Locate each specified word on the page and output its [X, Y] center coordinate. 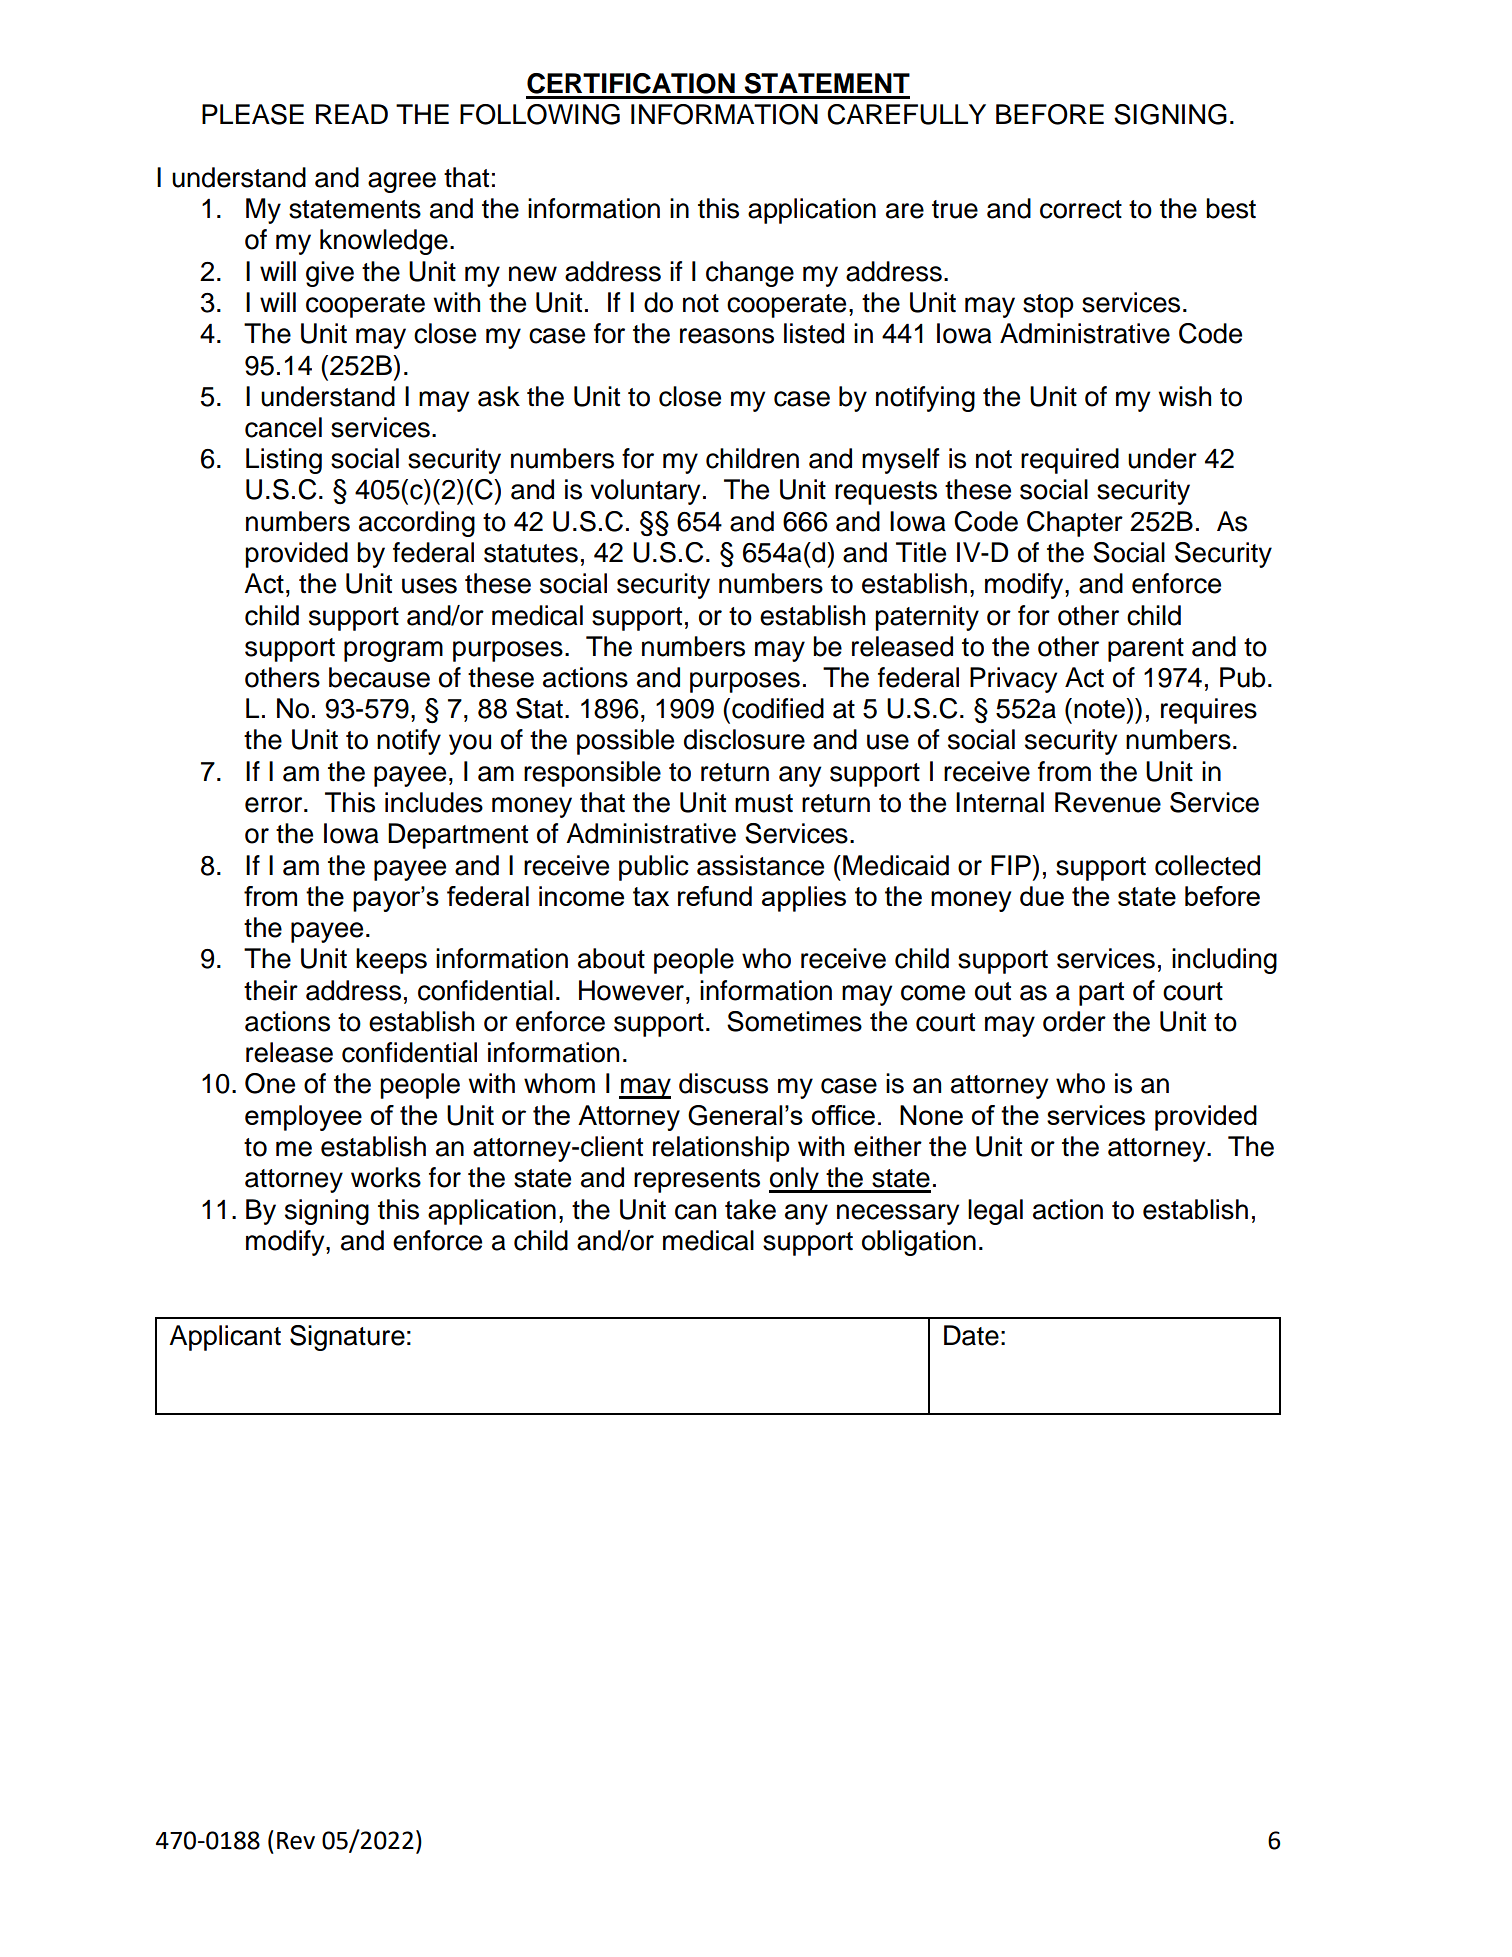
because [379, 677]
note [1100, 708]
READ [352, 114]
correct [1081, 209]
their [271, 990]
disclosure [744, 739]
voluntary [645, 492]
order [1074, 1021]
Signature [347, 1338]
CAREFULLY [906, 114]
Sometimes [794, 1021]
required [1070, 461]
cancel [283, 427]
